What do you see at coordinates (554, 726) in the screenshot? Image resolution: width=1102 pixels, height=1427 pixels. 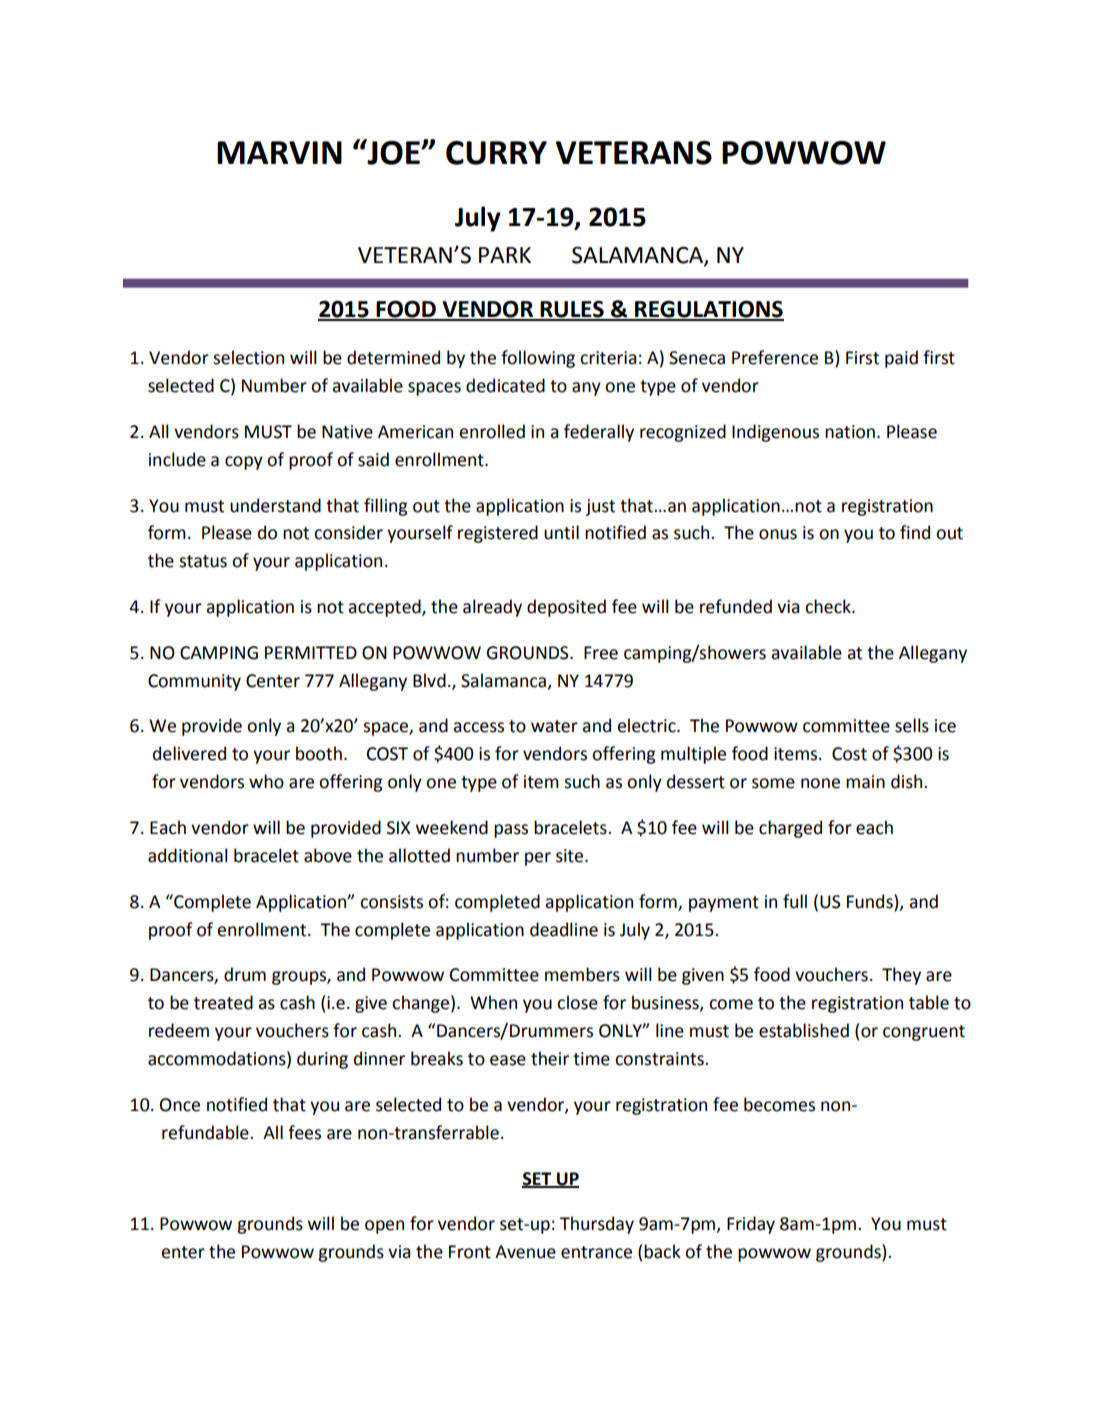 I see `water` at bounding box center [554, 726].
